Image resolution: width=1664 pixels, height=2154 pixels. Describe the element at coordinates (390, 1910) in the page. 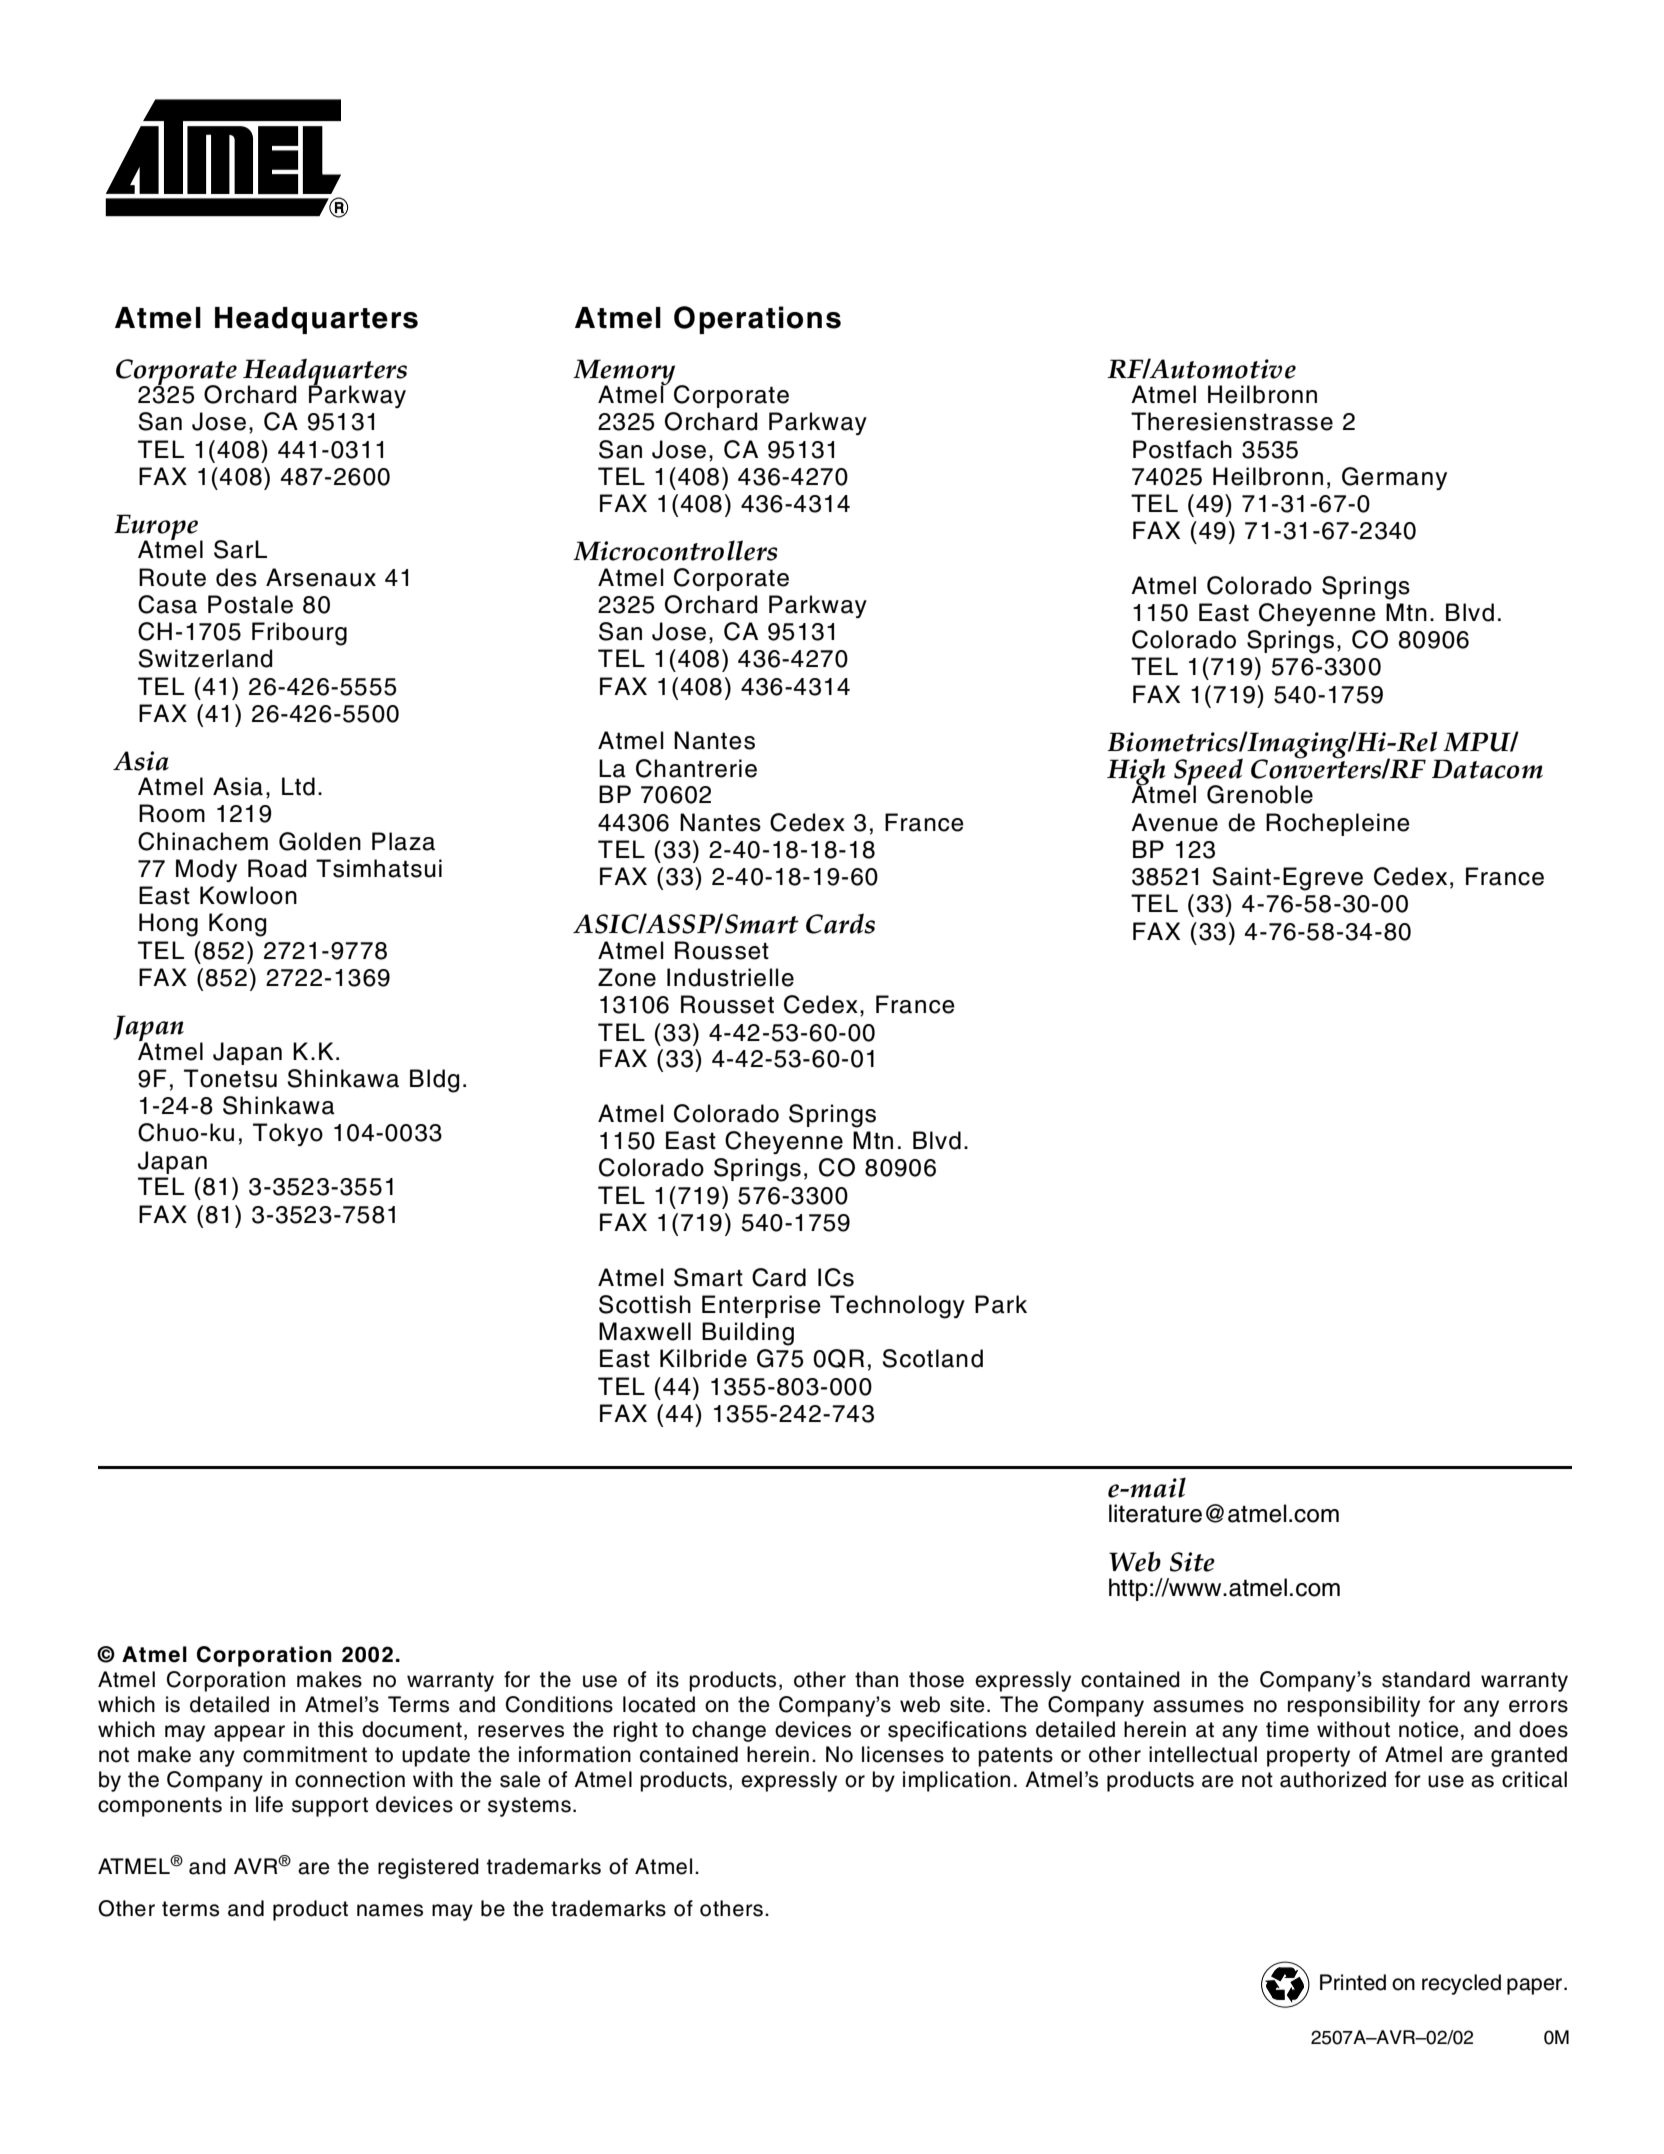

I see `names` at that location.
